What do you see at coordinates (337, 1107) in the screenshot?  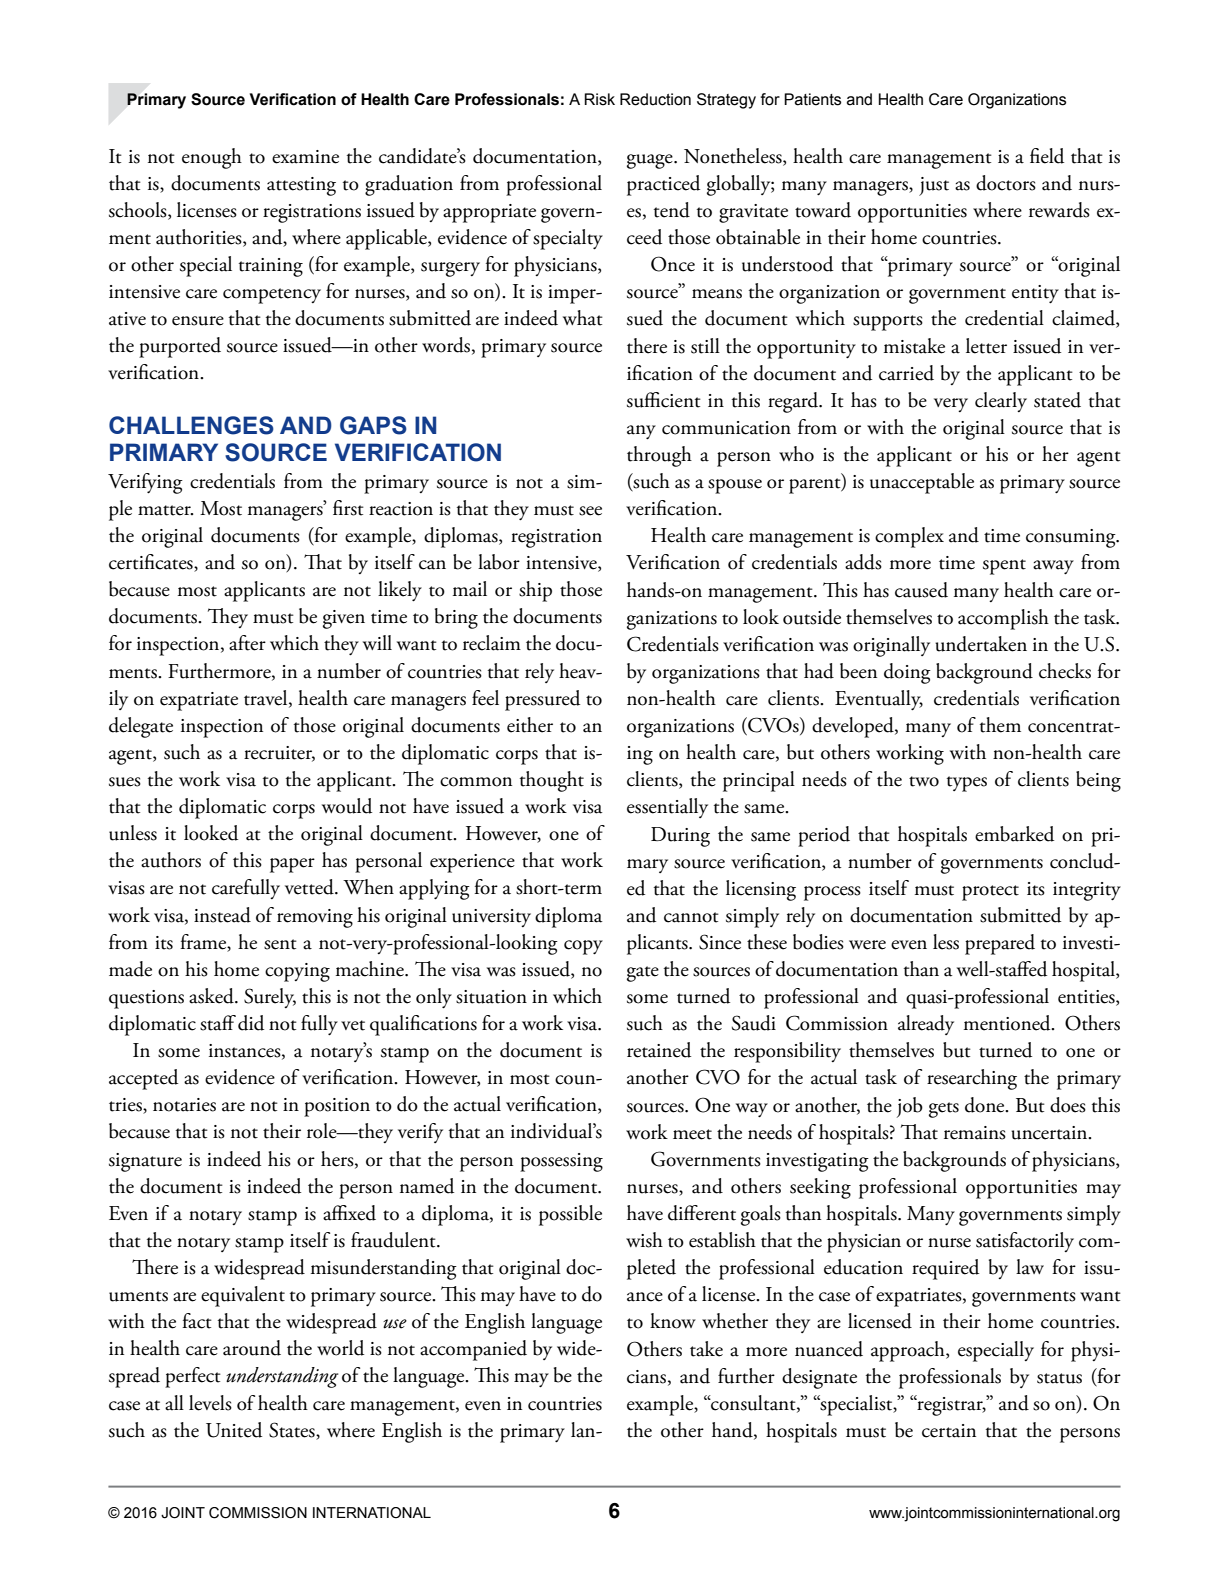 I see `position` at bounding box center [337, 1107].
